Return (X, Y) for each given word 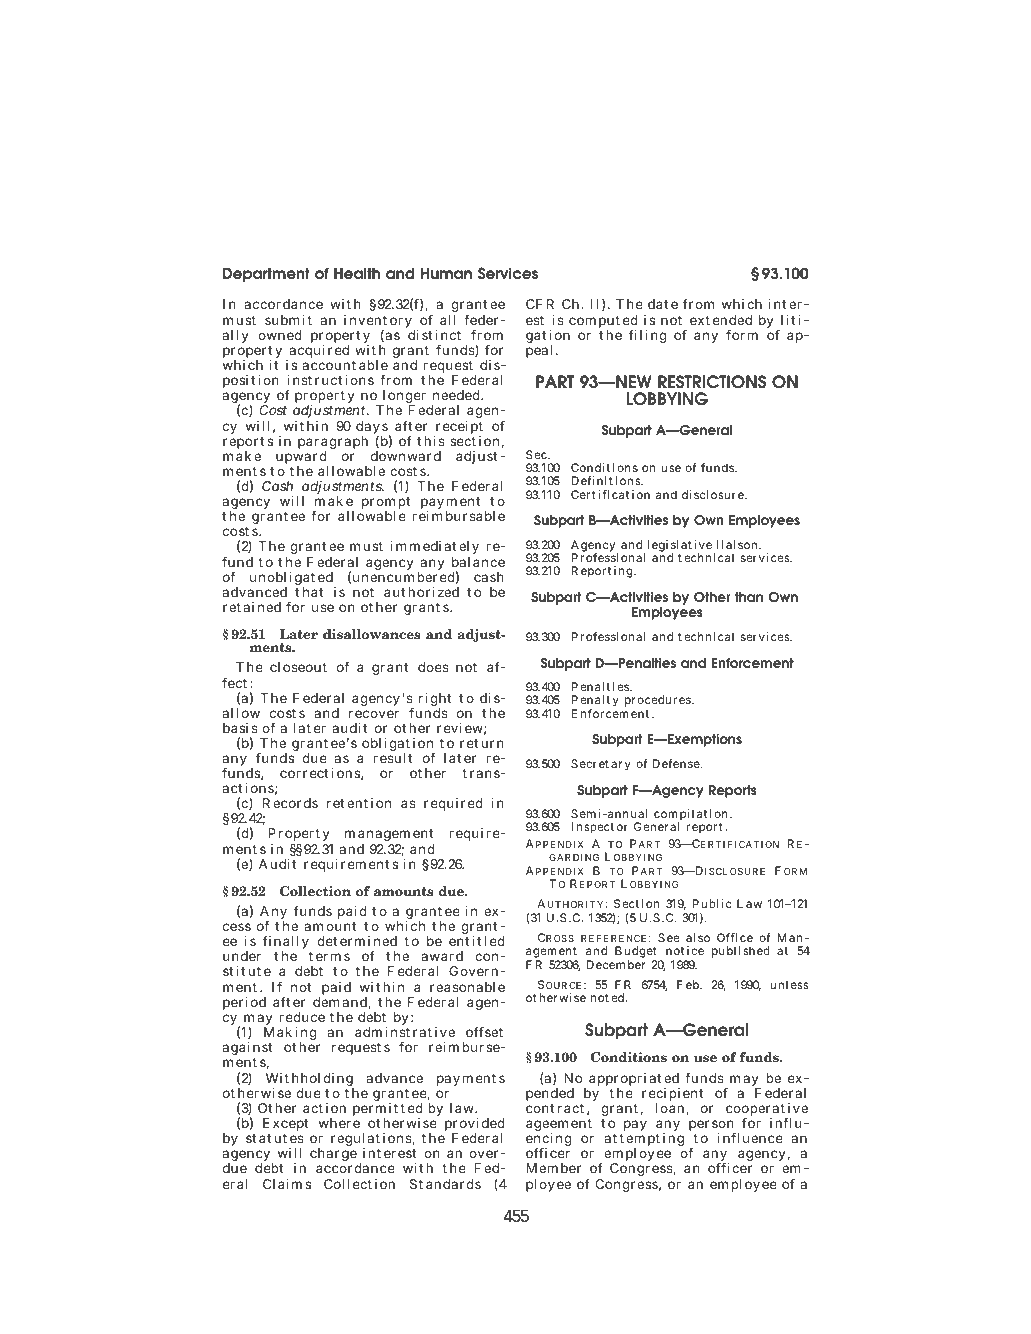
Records (290, 803)
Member (553, 1168)
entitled (477, 941)
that (309, 592)
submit (288, 320)
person (714, 1127)
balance (478, 562)
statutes (275, 1138)
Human (446, 273)
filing (648, 336)
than (749, 597)
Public (711, 903)
